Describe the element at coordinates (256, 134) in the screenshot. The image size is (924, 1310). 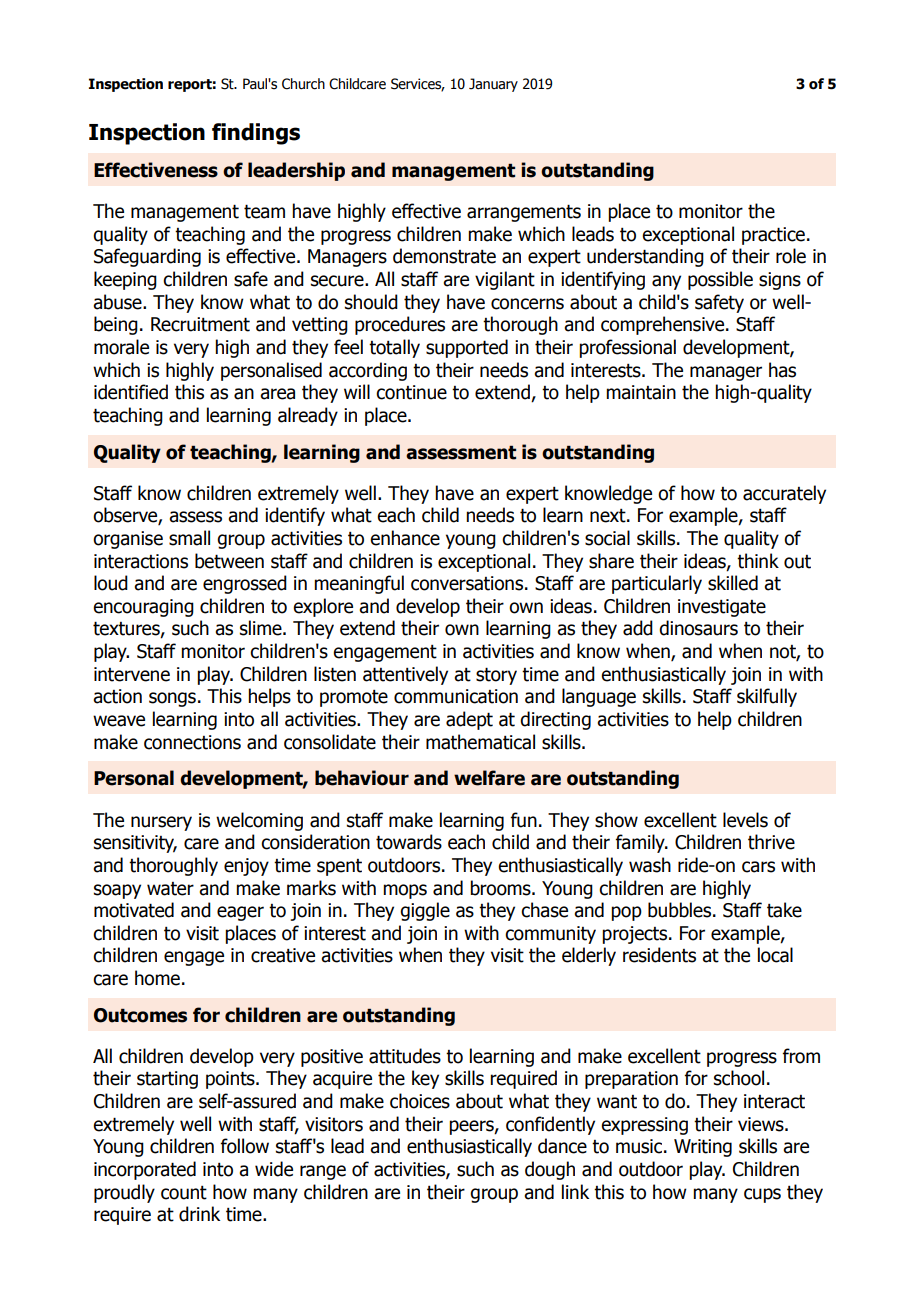
I see `findings` at that location.
